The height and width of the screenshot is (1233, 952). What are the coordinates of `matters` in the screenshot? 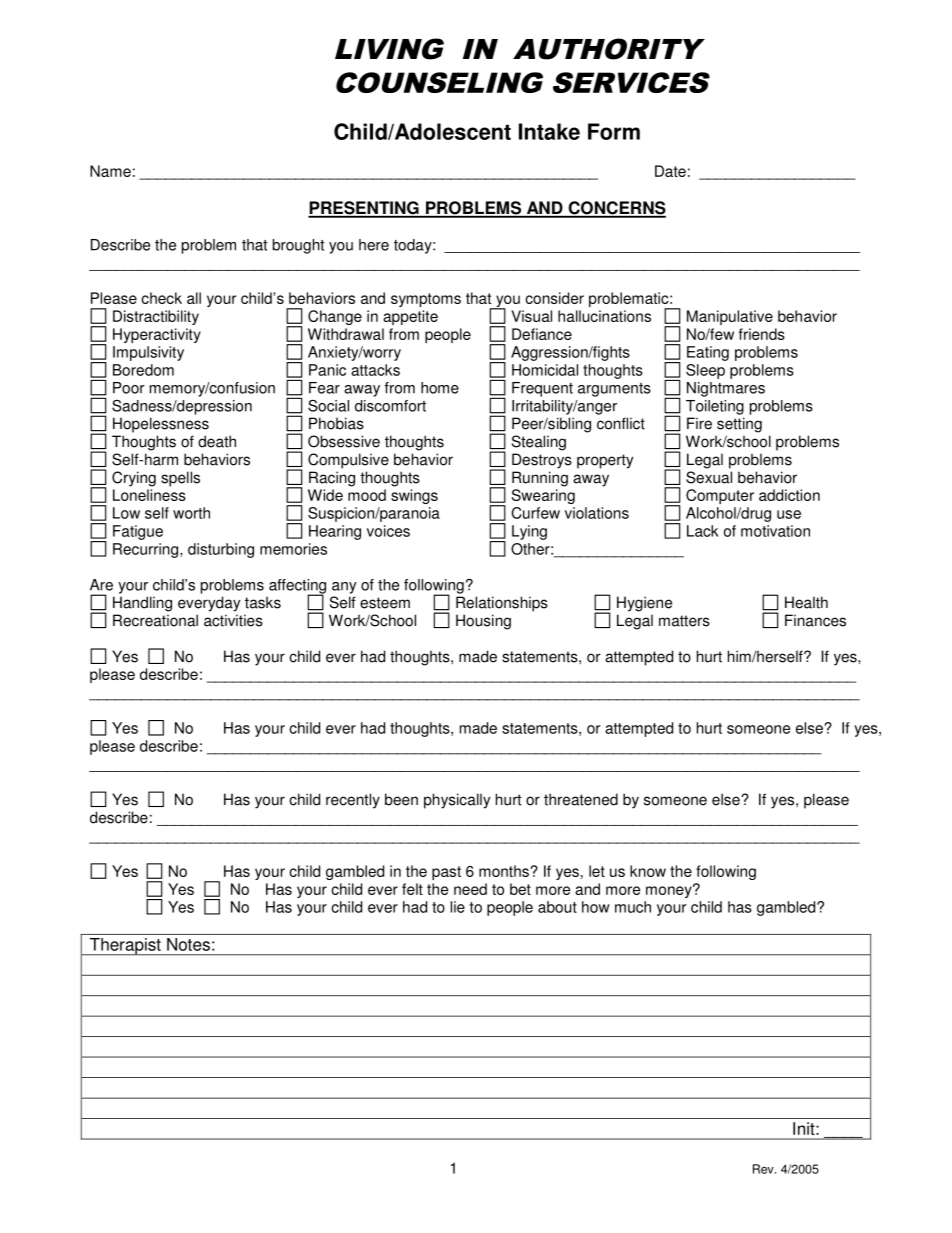 It's located at (684, 621).
